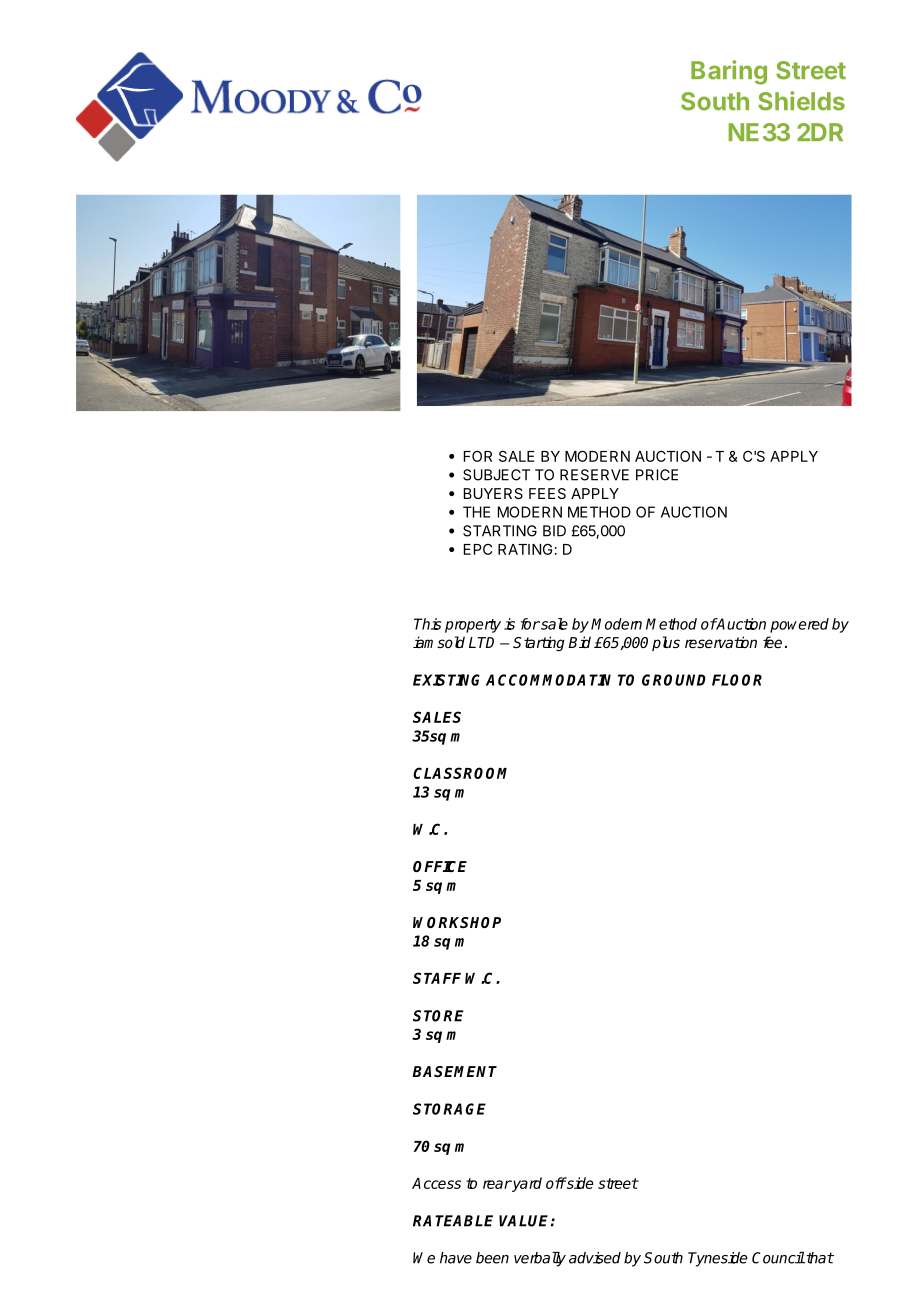 The width and height of the document is (924, 1308). Describe the element at coordinates (493, 493) in the document. I see `BUYERS` at that location.
